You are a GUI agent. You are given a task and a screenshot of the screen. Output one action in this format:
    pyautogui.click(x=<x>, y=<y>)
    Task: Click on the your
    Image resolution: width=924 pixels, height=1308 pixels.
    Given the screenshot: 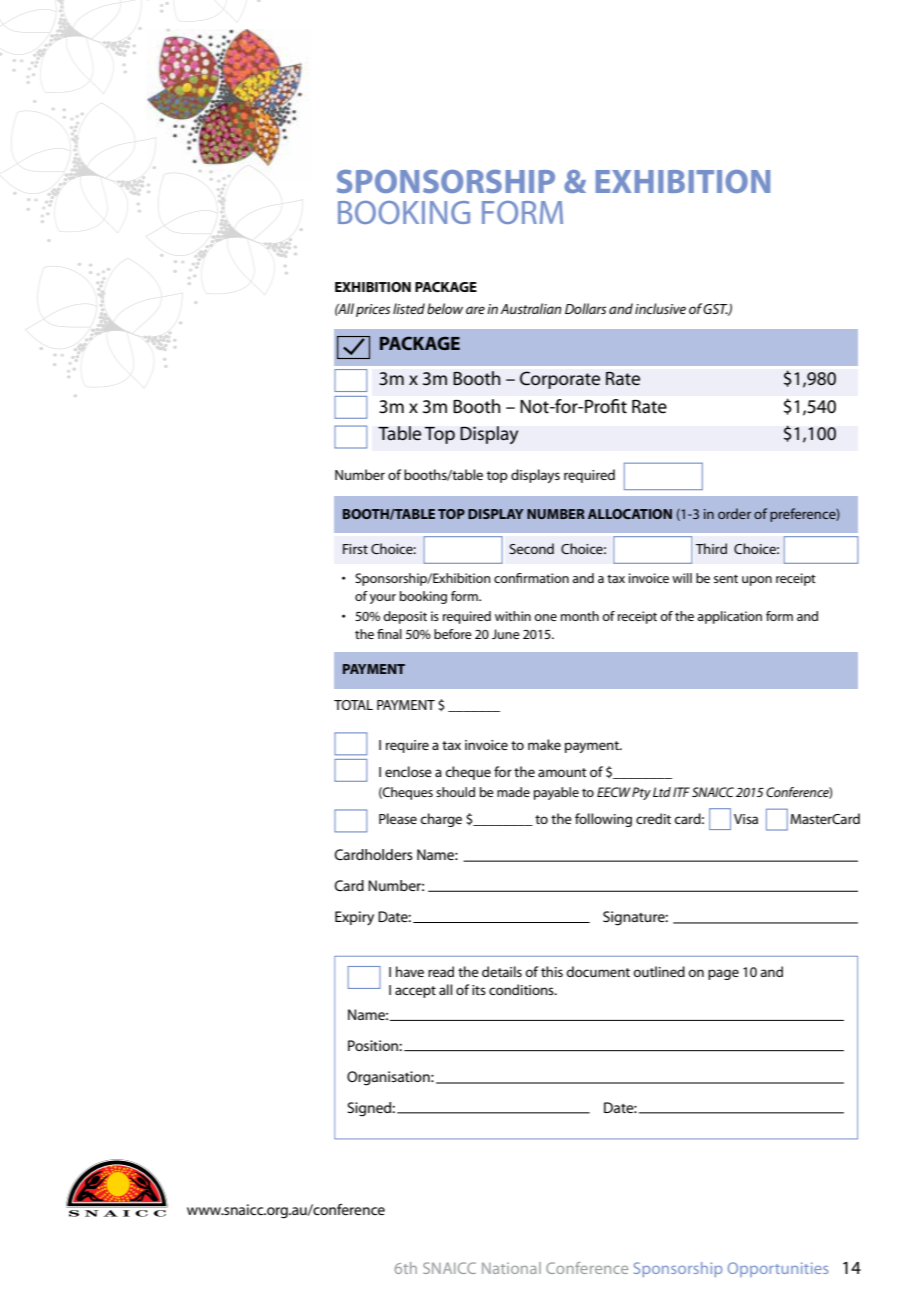 What is the action you would take?
    pyautogui.click(x=383, y=599)
